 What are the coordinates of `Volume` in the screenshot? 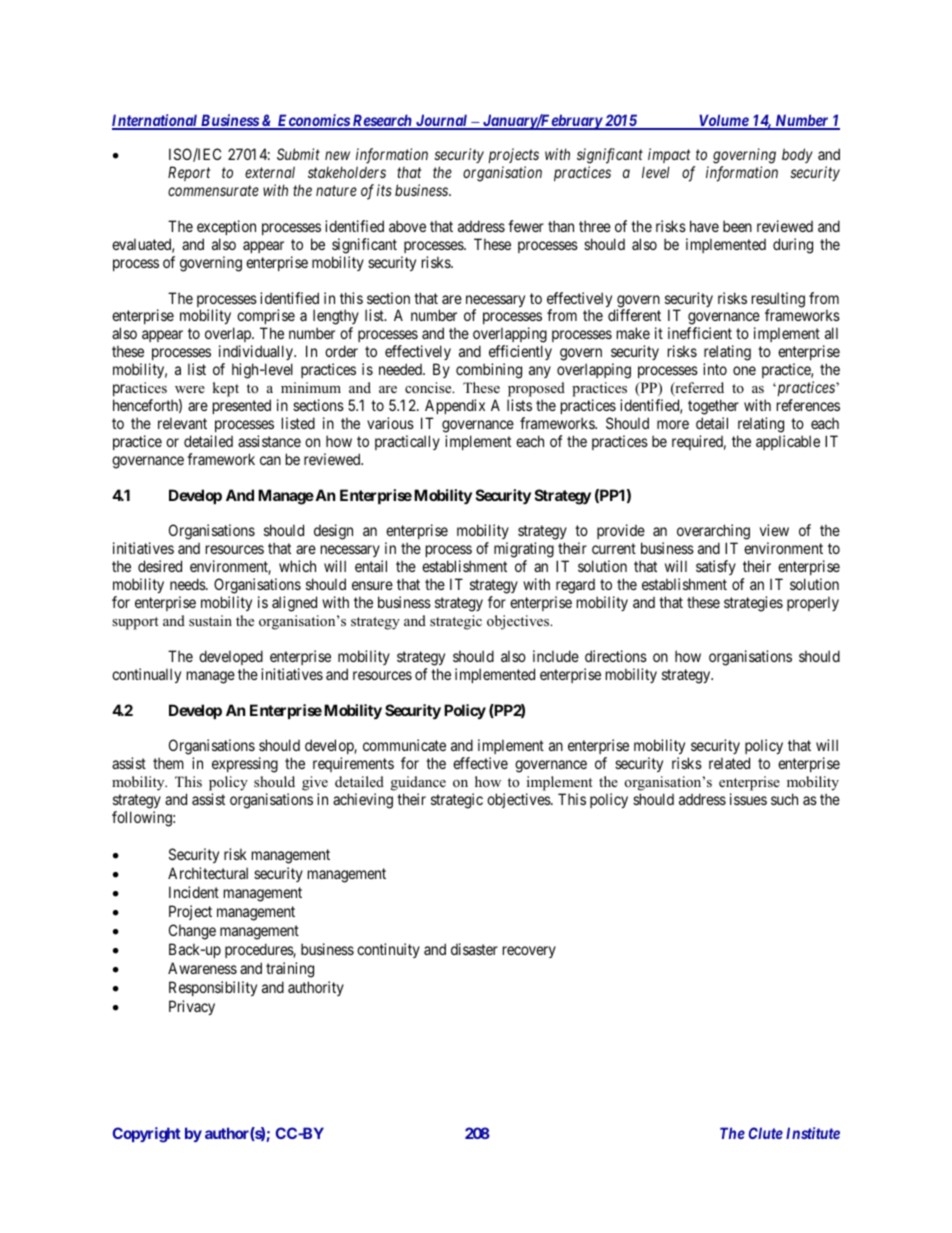 It's located at (723, 121).
